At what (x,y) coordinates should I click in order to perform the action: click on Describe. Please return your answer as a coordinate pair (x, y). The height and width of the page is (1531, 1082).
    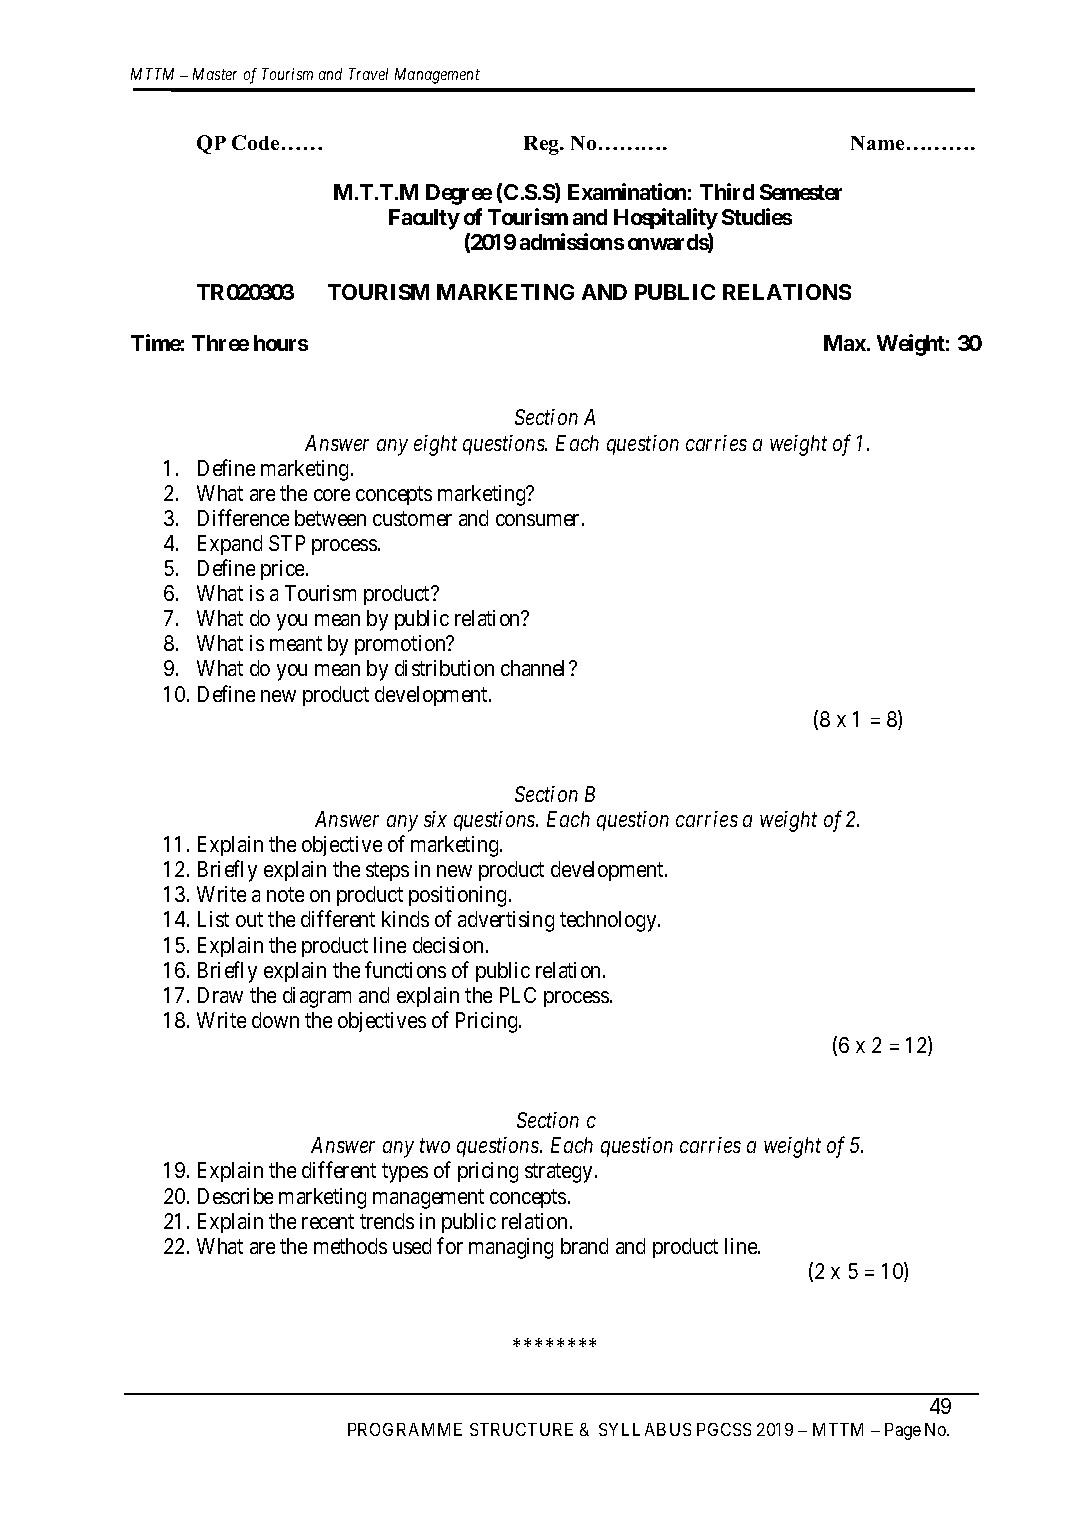
    Looking at the image, I should click on (235, 1196).
